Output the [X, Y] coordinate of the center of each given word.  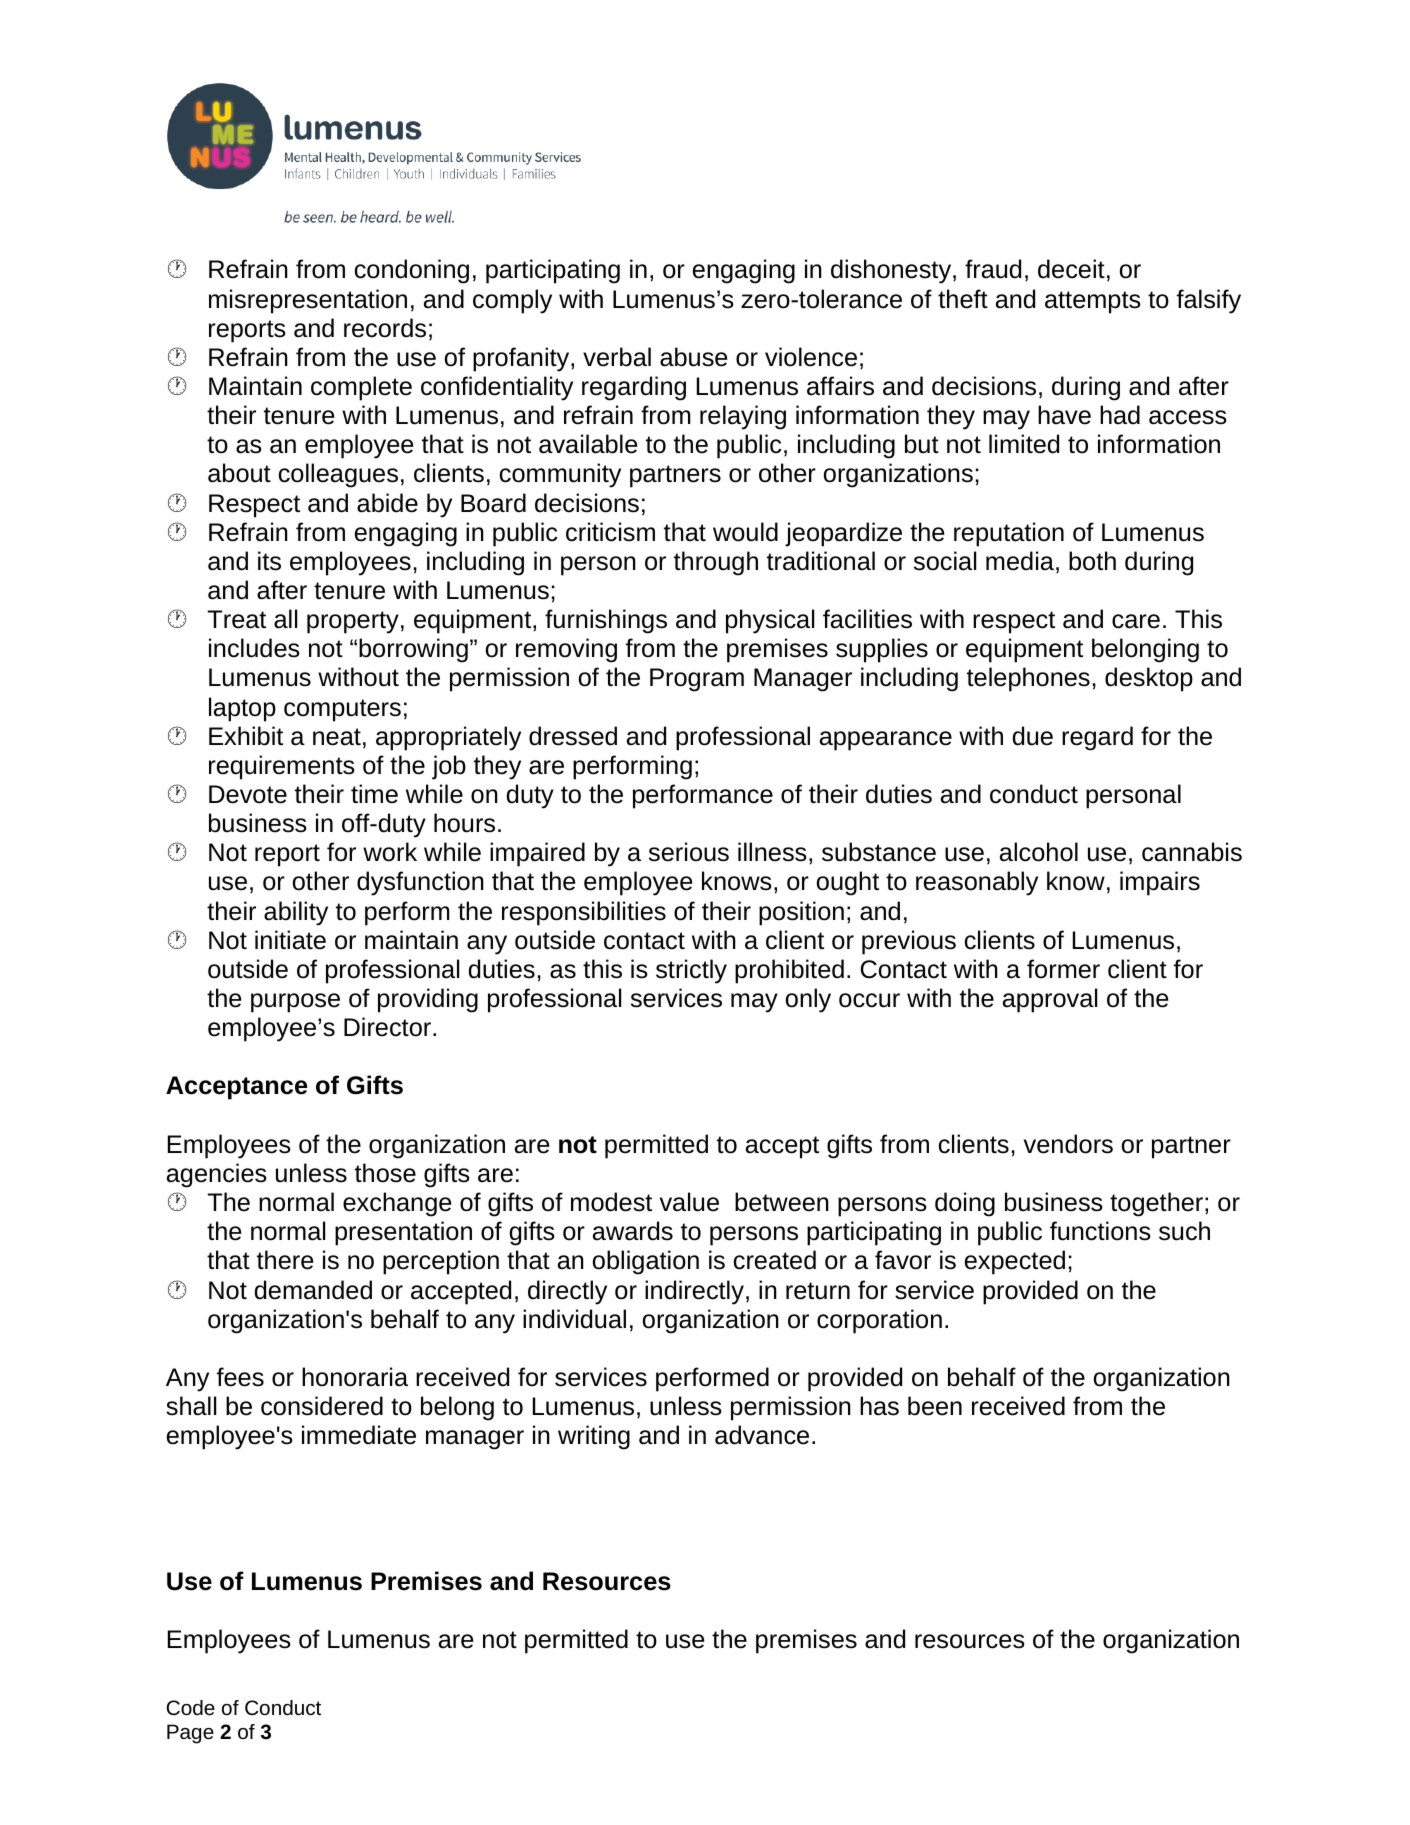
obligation [646, 1262]
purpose [295, 1003]
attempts [1093, 302]
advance [762, 1435]
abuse [693, 357]
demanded [313, 1290]
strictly [691, 971]
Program [697, 680]
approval [1050, 1000]
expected [1015, 1262]
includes [254, 648]
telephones [1028, 679]
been [935, 1406]
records [385, 328]
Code [191, 1707]
